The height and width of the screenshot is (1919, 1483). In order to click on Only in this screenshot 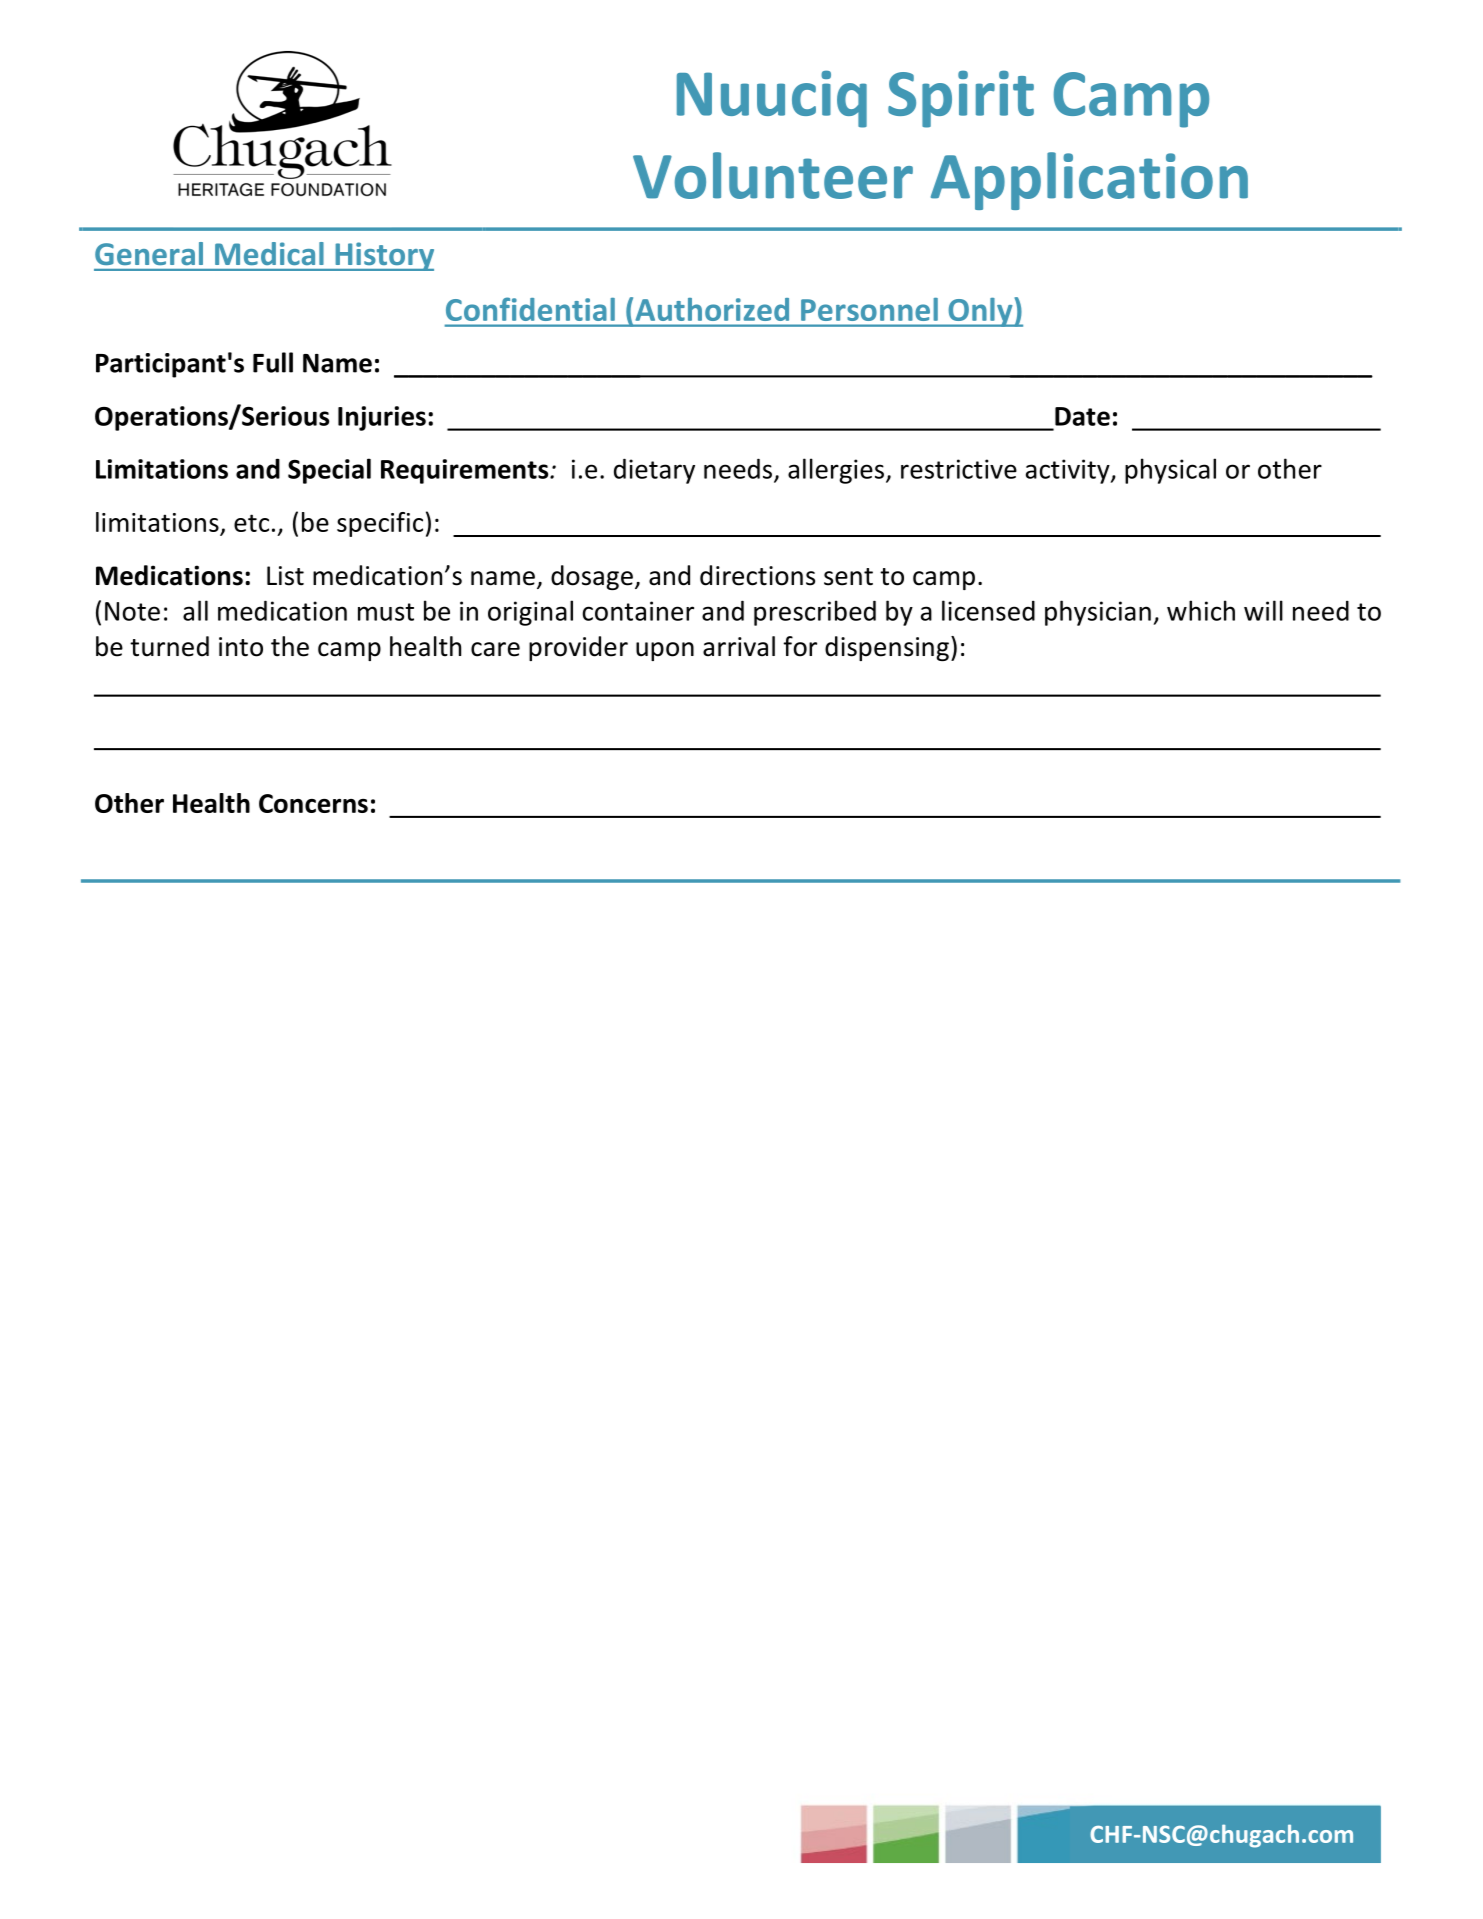, I will do `click(980, 312)`.
